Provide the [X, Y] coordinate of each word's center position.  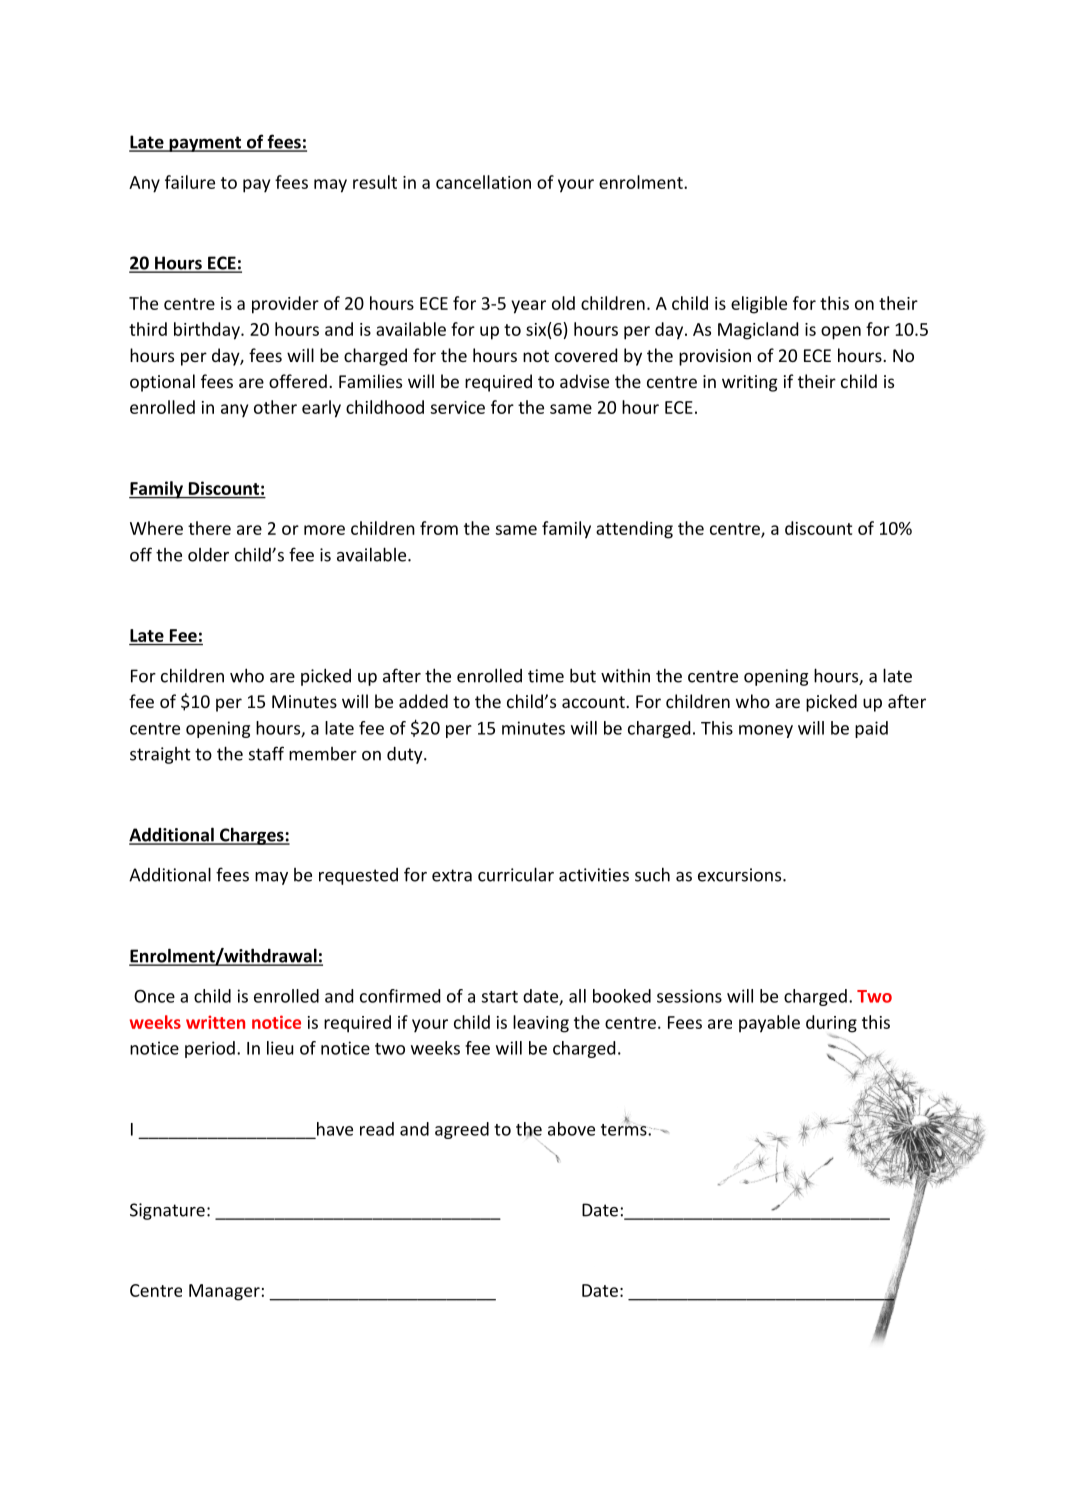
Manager [224, 1292]
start [500, 997]
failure [190, 182]
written [215, 1022]
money [766, 731]
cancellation [483, 182]
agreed [462, 1130]
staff [266, 753]
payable [769, 1024]
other [275, 407]
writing [750, 383]
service [457, 407]
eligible [759, 305]
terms [625, 1129]
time [546, 676]
